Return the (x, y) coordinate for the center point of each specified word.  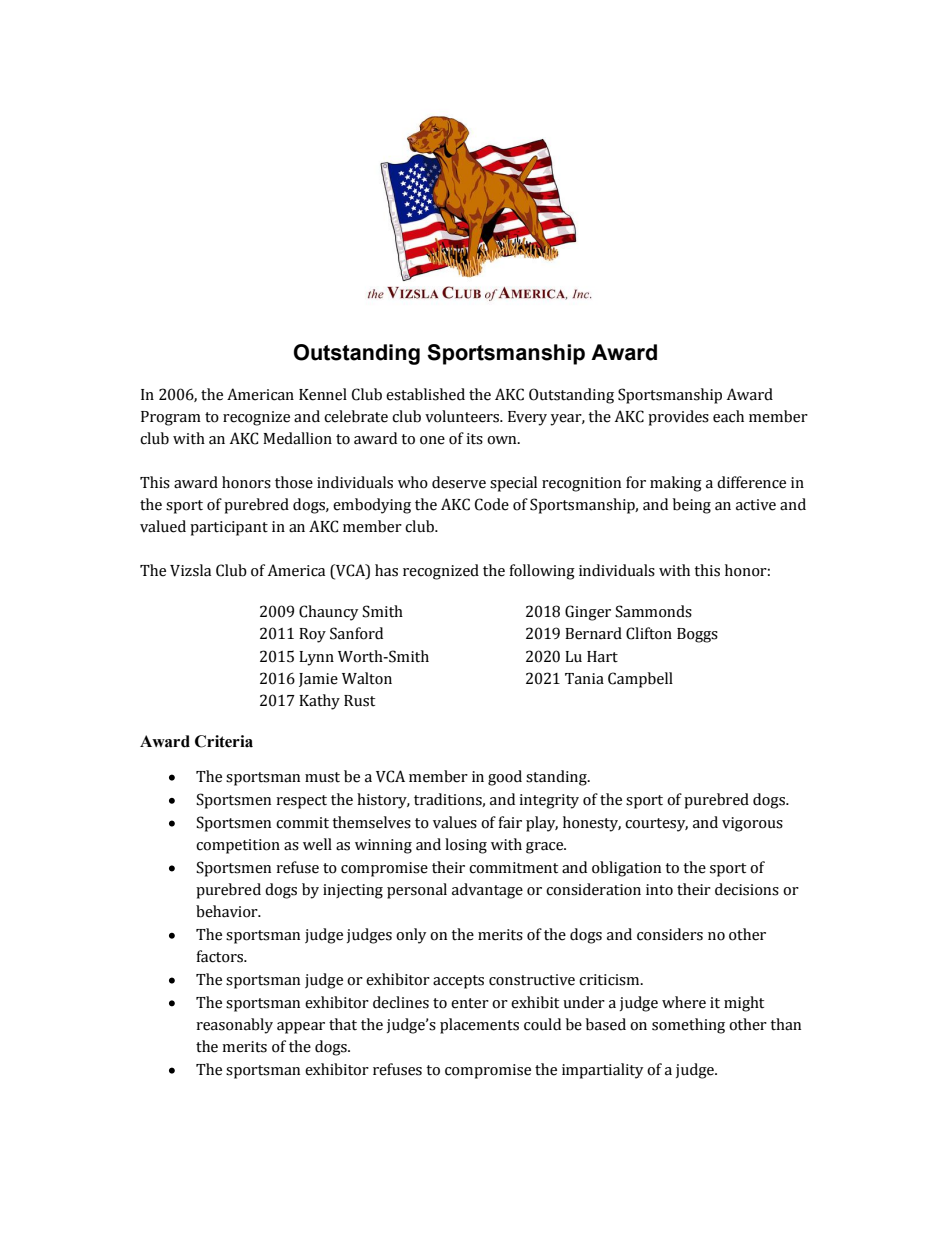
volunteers (463, 416)
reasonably (234, 1026)
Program (171, 418)
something (688, 1026)
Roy (312, 635)
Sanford (356, 633)
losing (466, 846)
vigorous (752, 824)
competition (238, 846)
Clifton (649, 633)
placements (479, 1026)
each (728, 416)
